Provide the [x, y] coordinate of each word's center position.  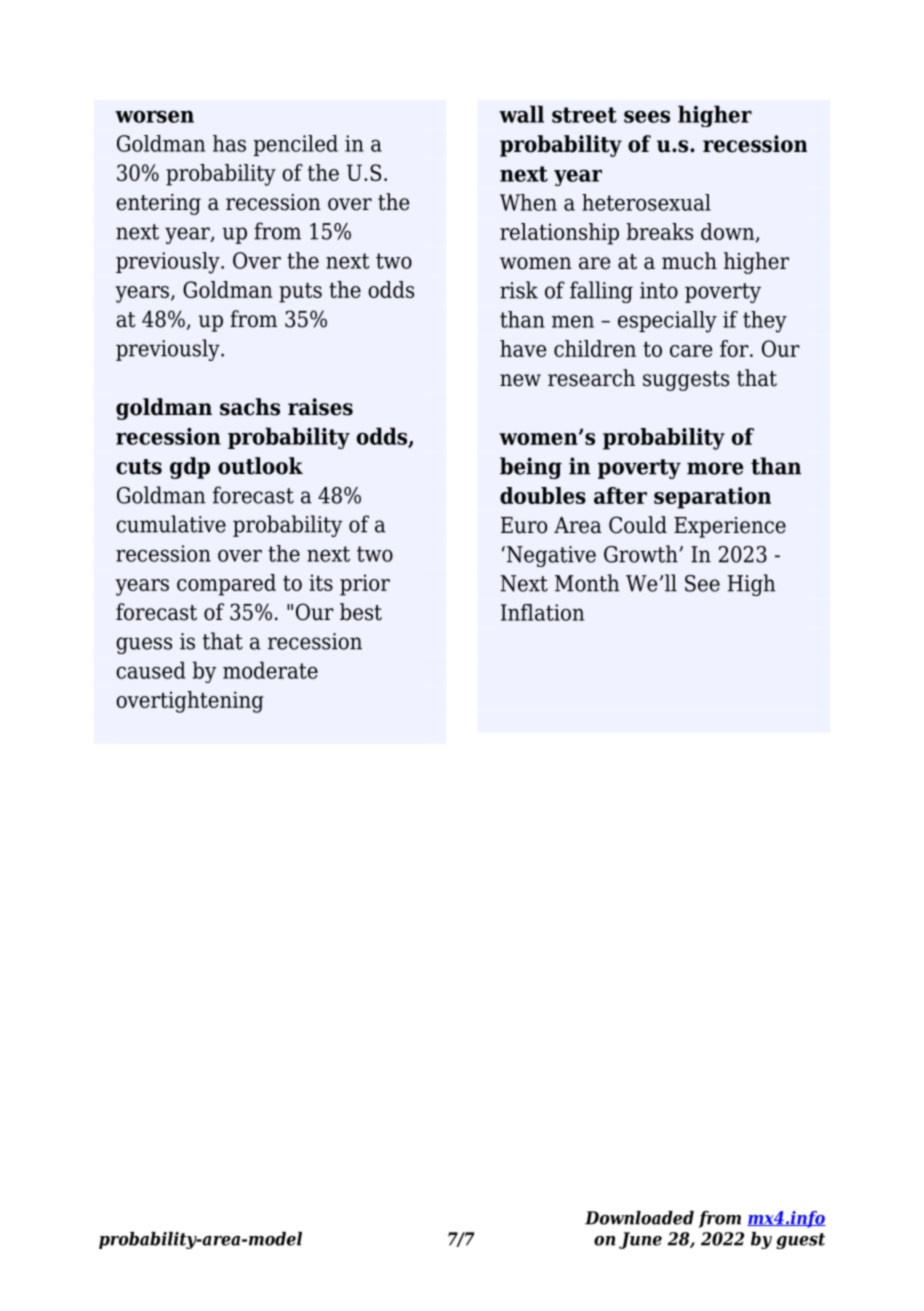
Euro [524, 525]
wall [521, 114]
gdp [190, 468]
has [229, 143]
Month [587, 583]
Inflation [542, 612]
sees [647, 116]
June [640, 1240]
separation [712, 498]
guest [800, 1241]
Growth [642, 554]
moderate [270, 670]
